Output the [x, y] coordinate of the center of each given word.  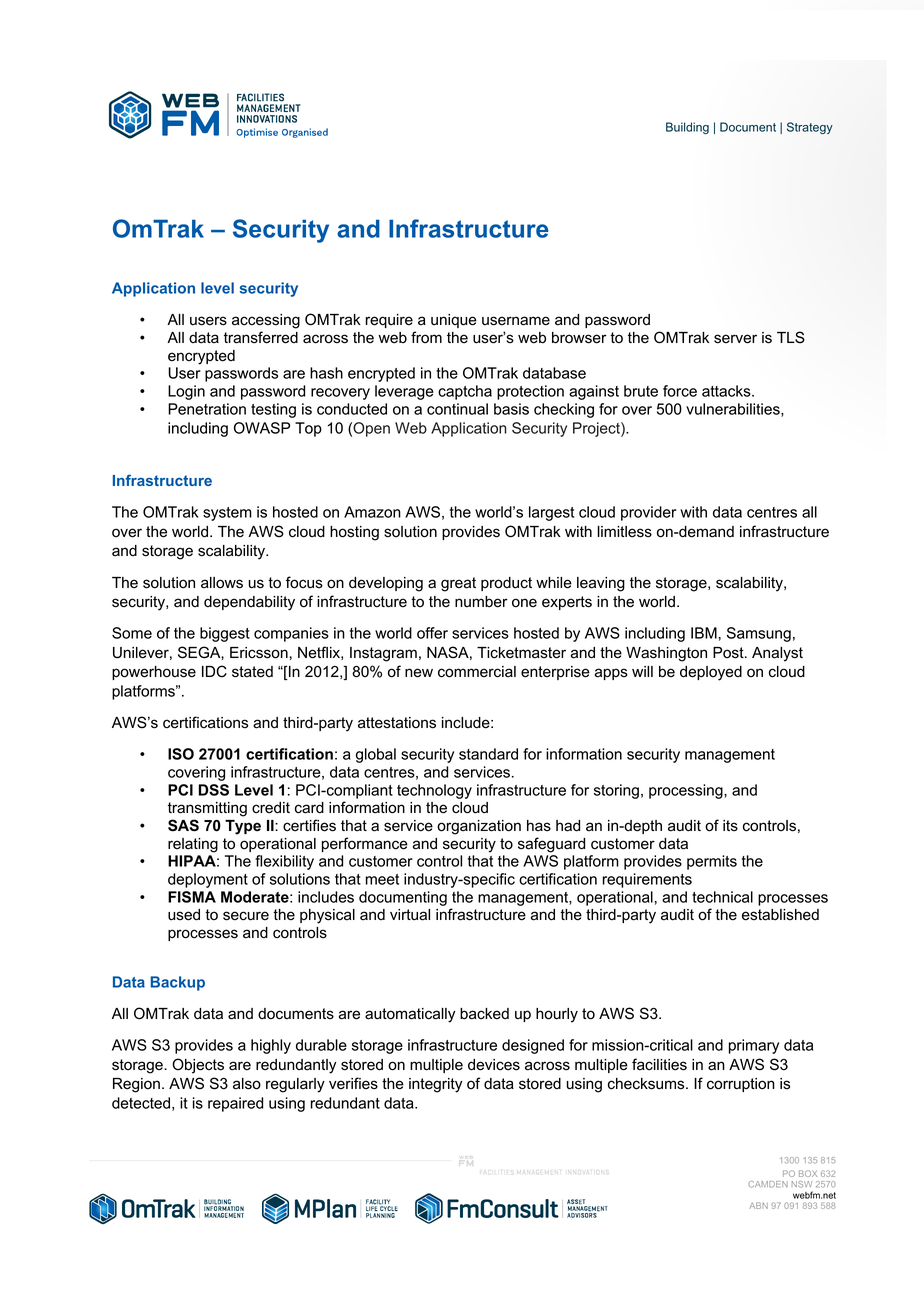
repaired [235, 1104]
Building [687, 128]
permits [712, 862]
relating [193, 845]
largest [551, 513]
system [227, 514]
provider [648, 513]
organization [479, 827]
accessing [266, 321]
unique [454, 321]
